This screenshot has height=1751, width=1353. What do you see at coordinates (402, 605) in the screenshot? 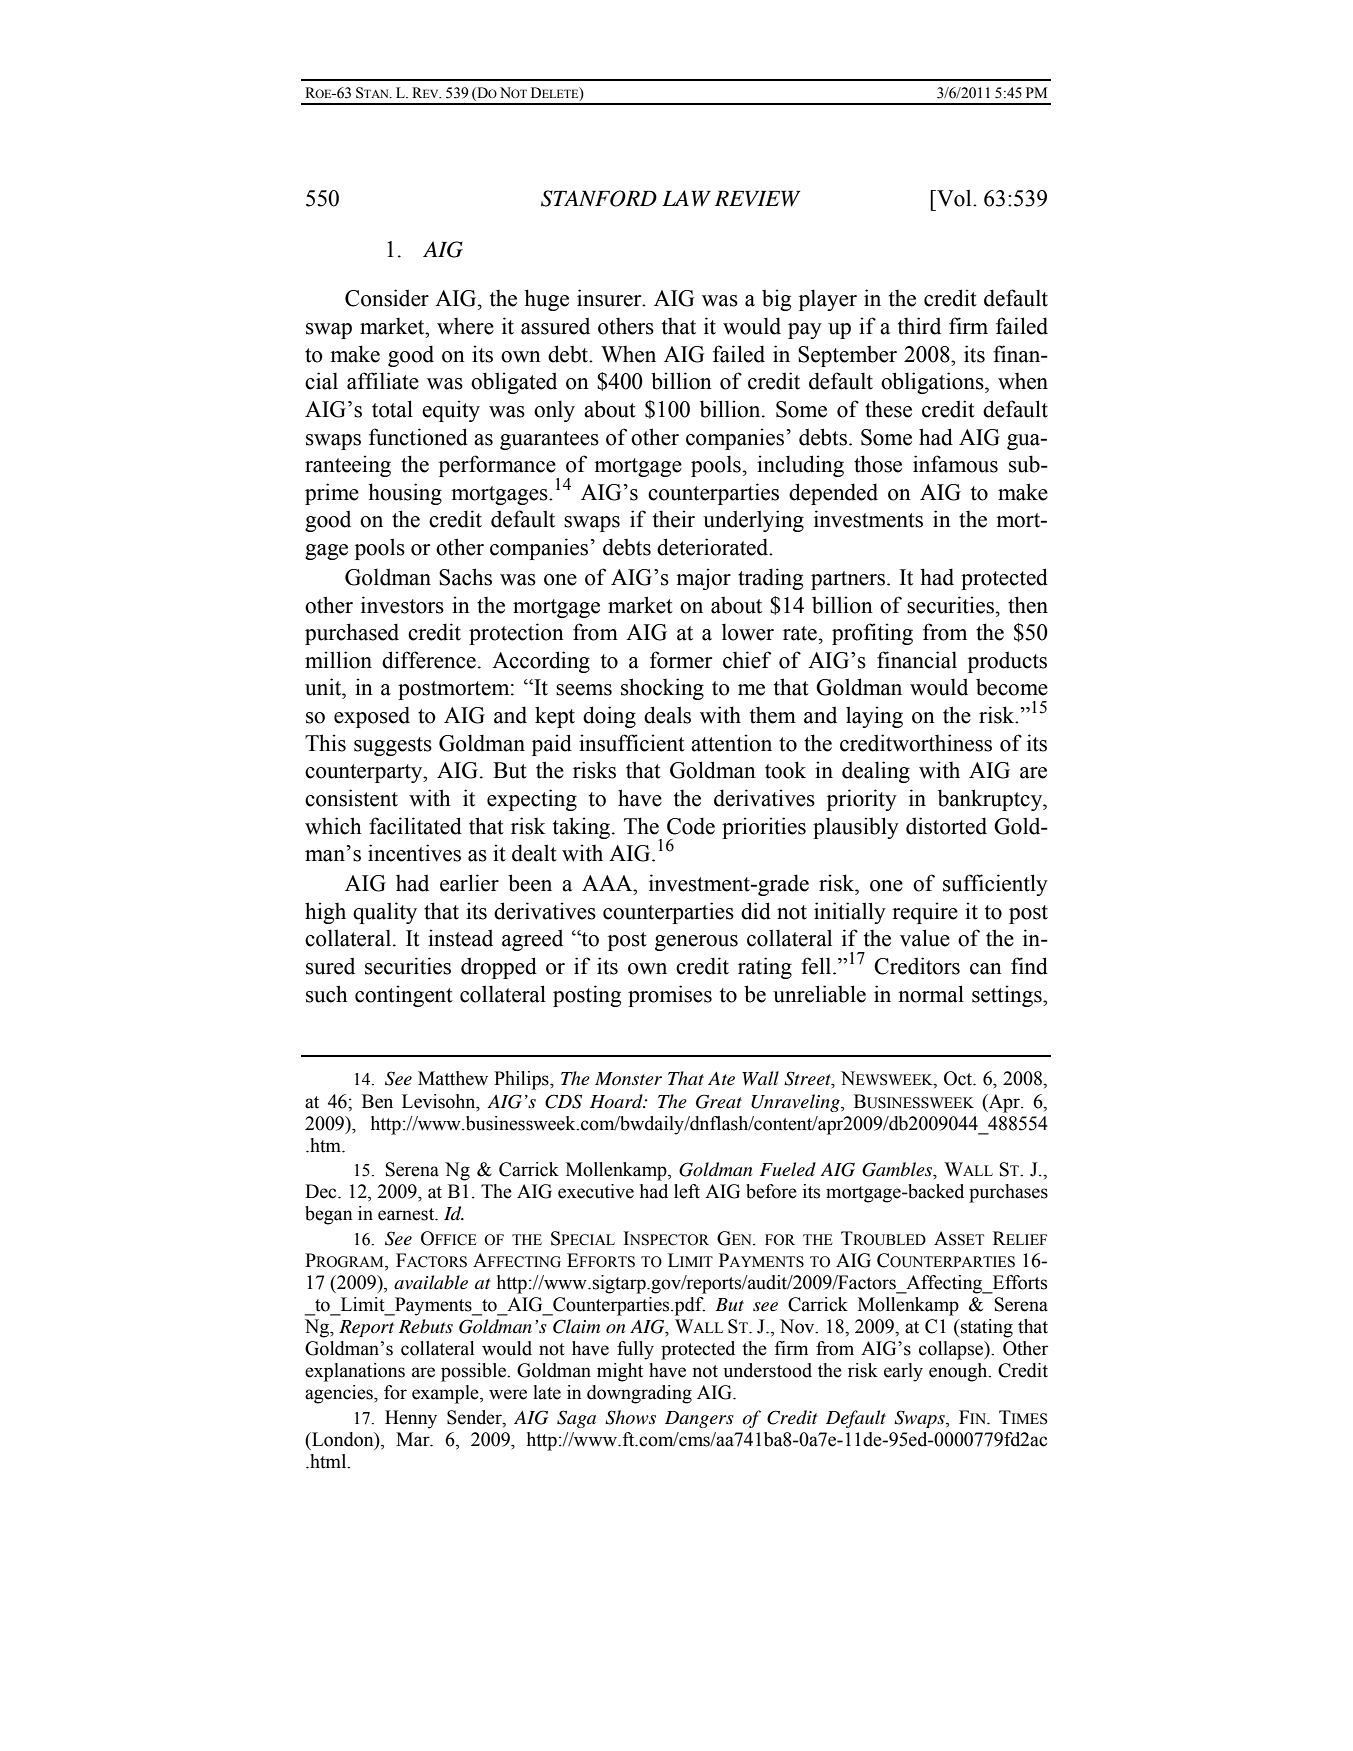
I see `investors` at bounding box center [402, 605].
